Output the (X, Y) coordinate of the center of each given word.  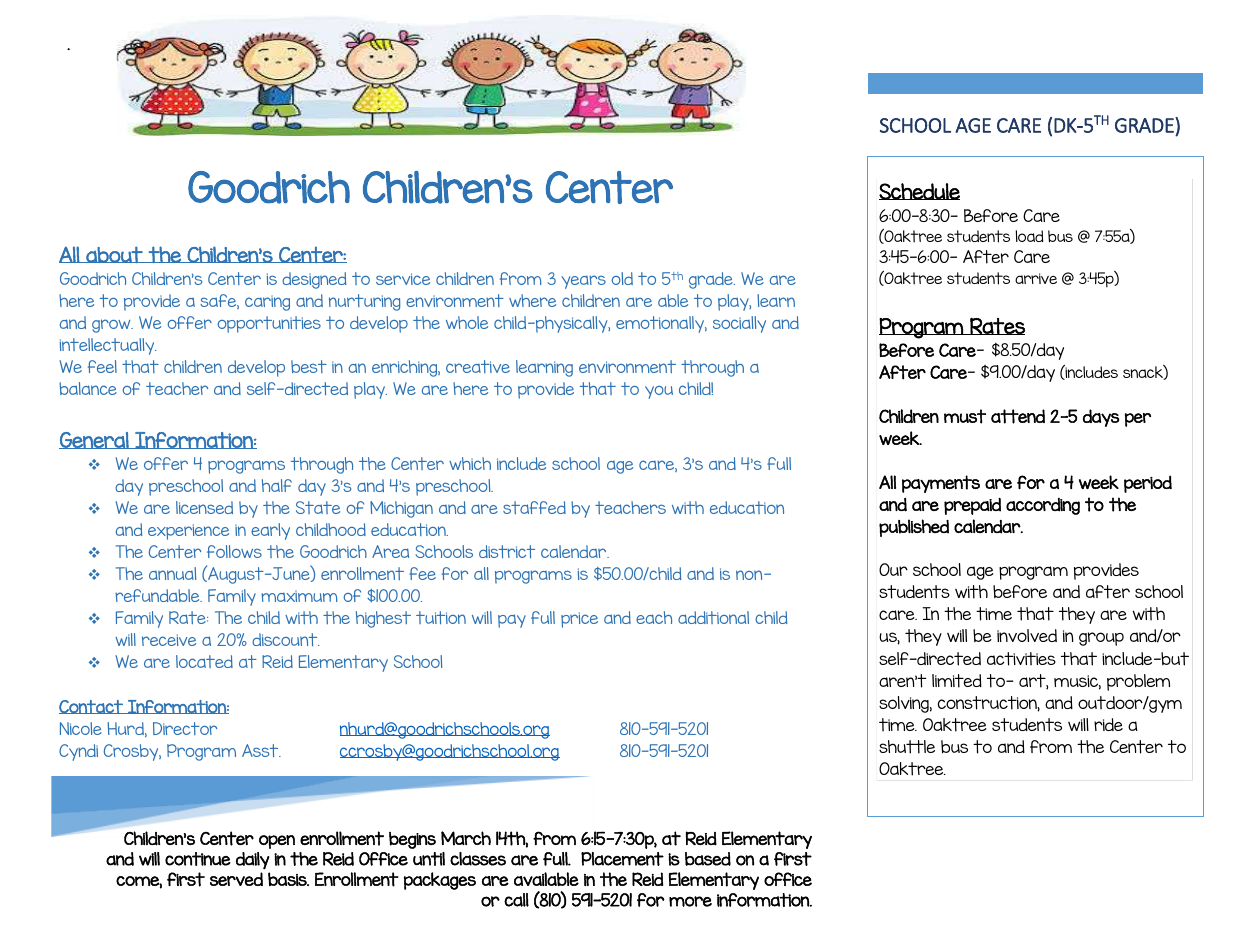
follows (234, 551)
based (708, 859)
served (236, 879)
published (914, 528)
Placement (622, 859)
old (622, 278)
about (114, 254)
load (1029, 236)
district (507, 552)
